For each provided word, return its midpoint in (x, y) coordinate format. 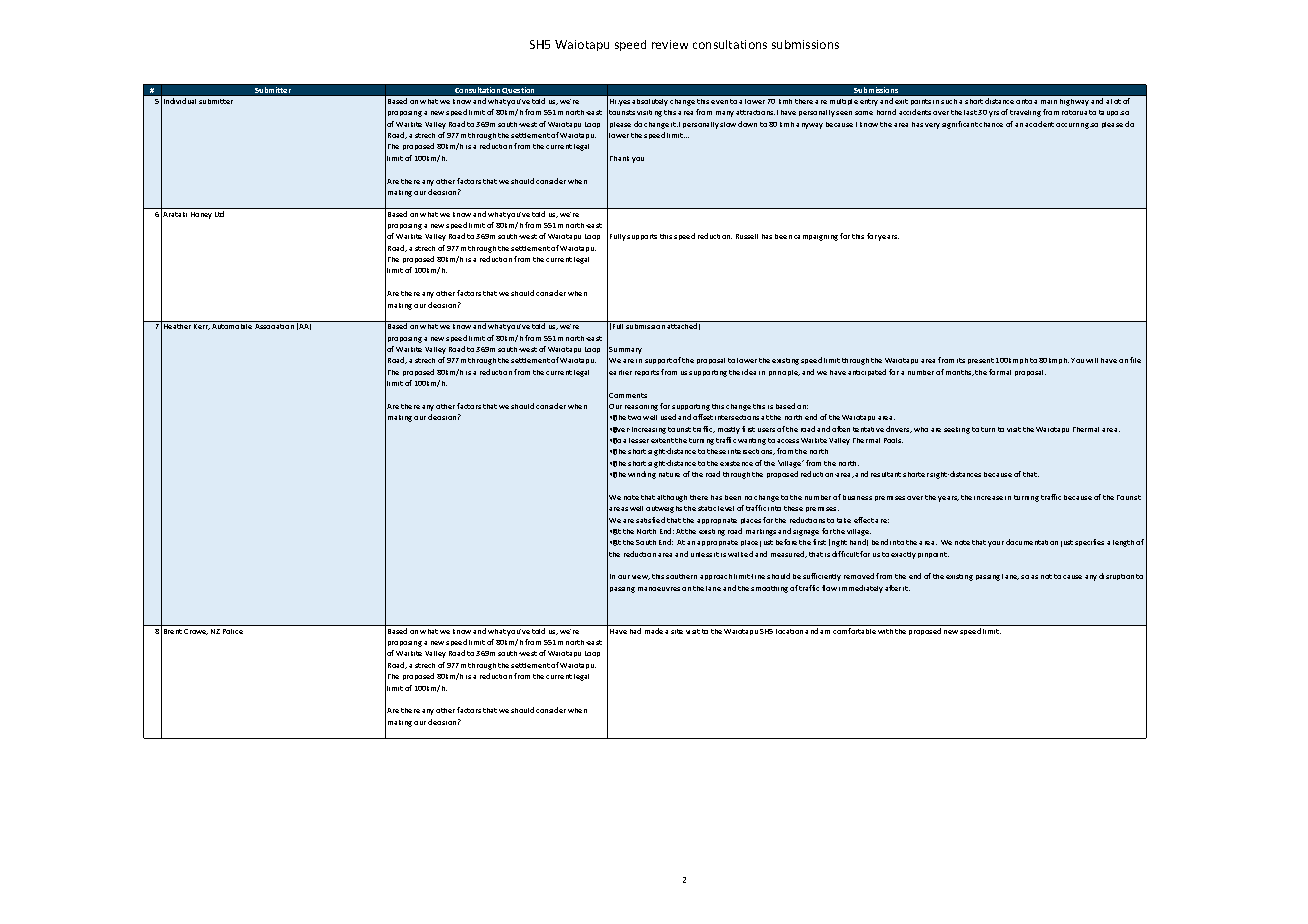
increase (988, 498)
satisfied (650, 520)
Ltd (219, 214)
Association (274, 326)
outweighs (664, 509)
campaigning (816, 238)
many (725, 114)
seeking (957, 430)
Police (233, 631)
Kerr (202, 327)
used (668, 417)
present (981, 361)
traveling (1025, 113)
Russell (747, 236)
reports (647, 373)
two (634, 417)
